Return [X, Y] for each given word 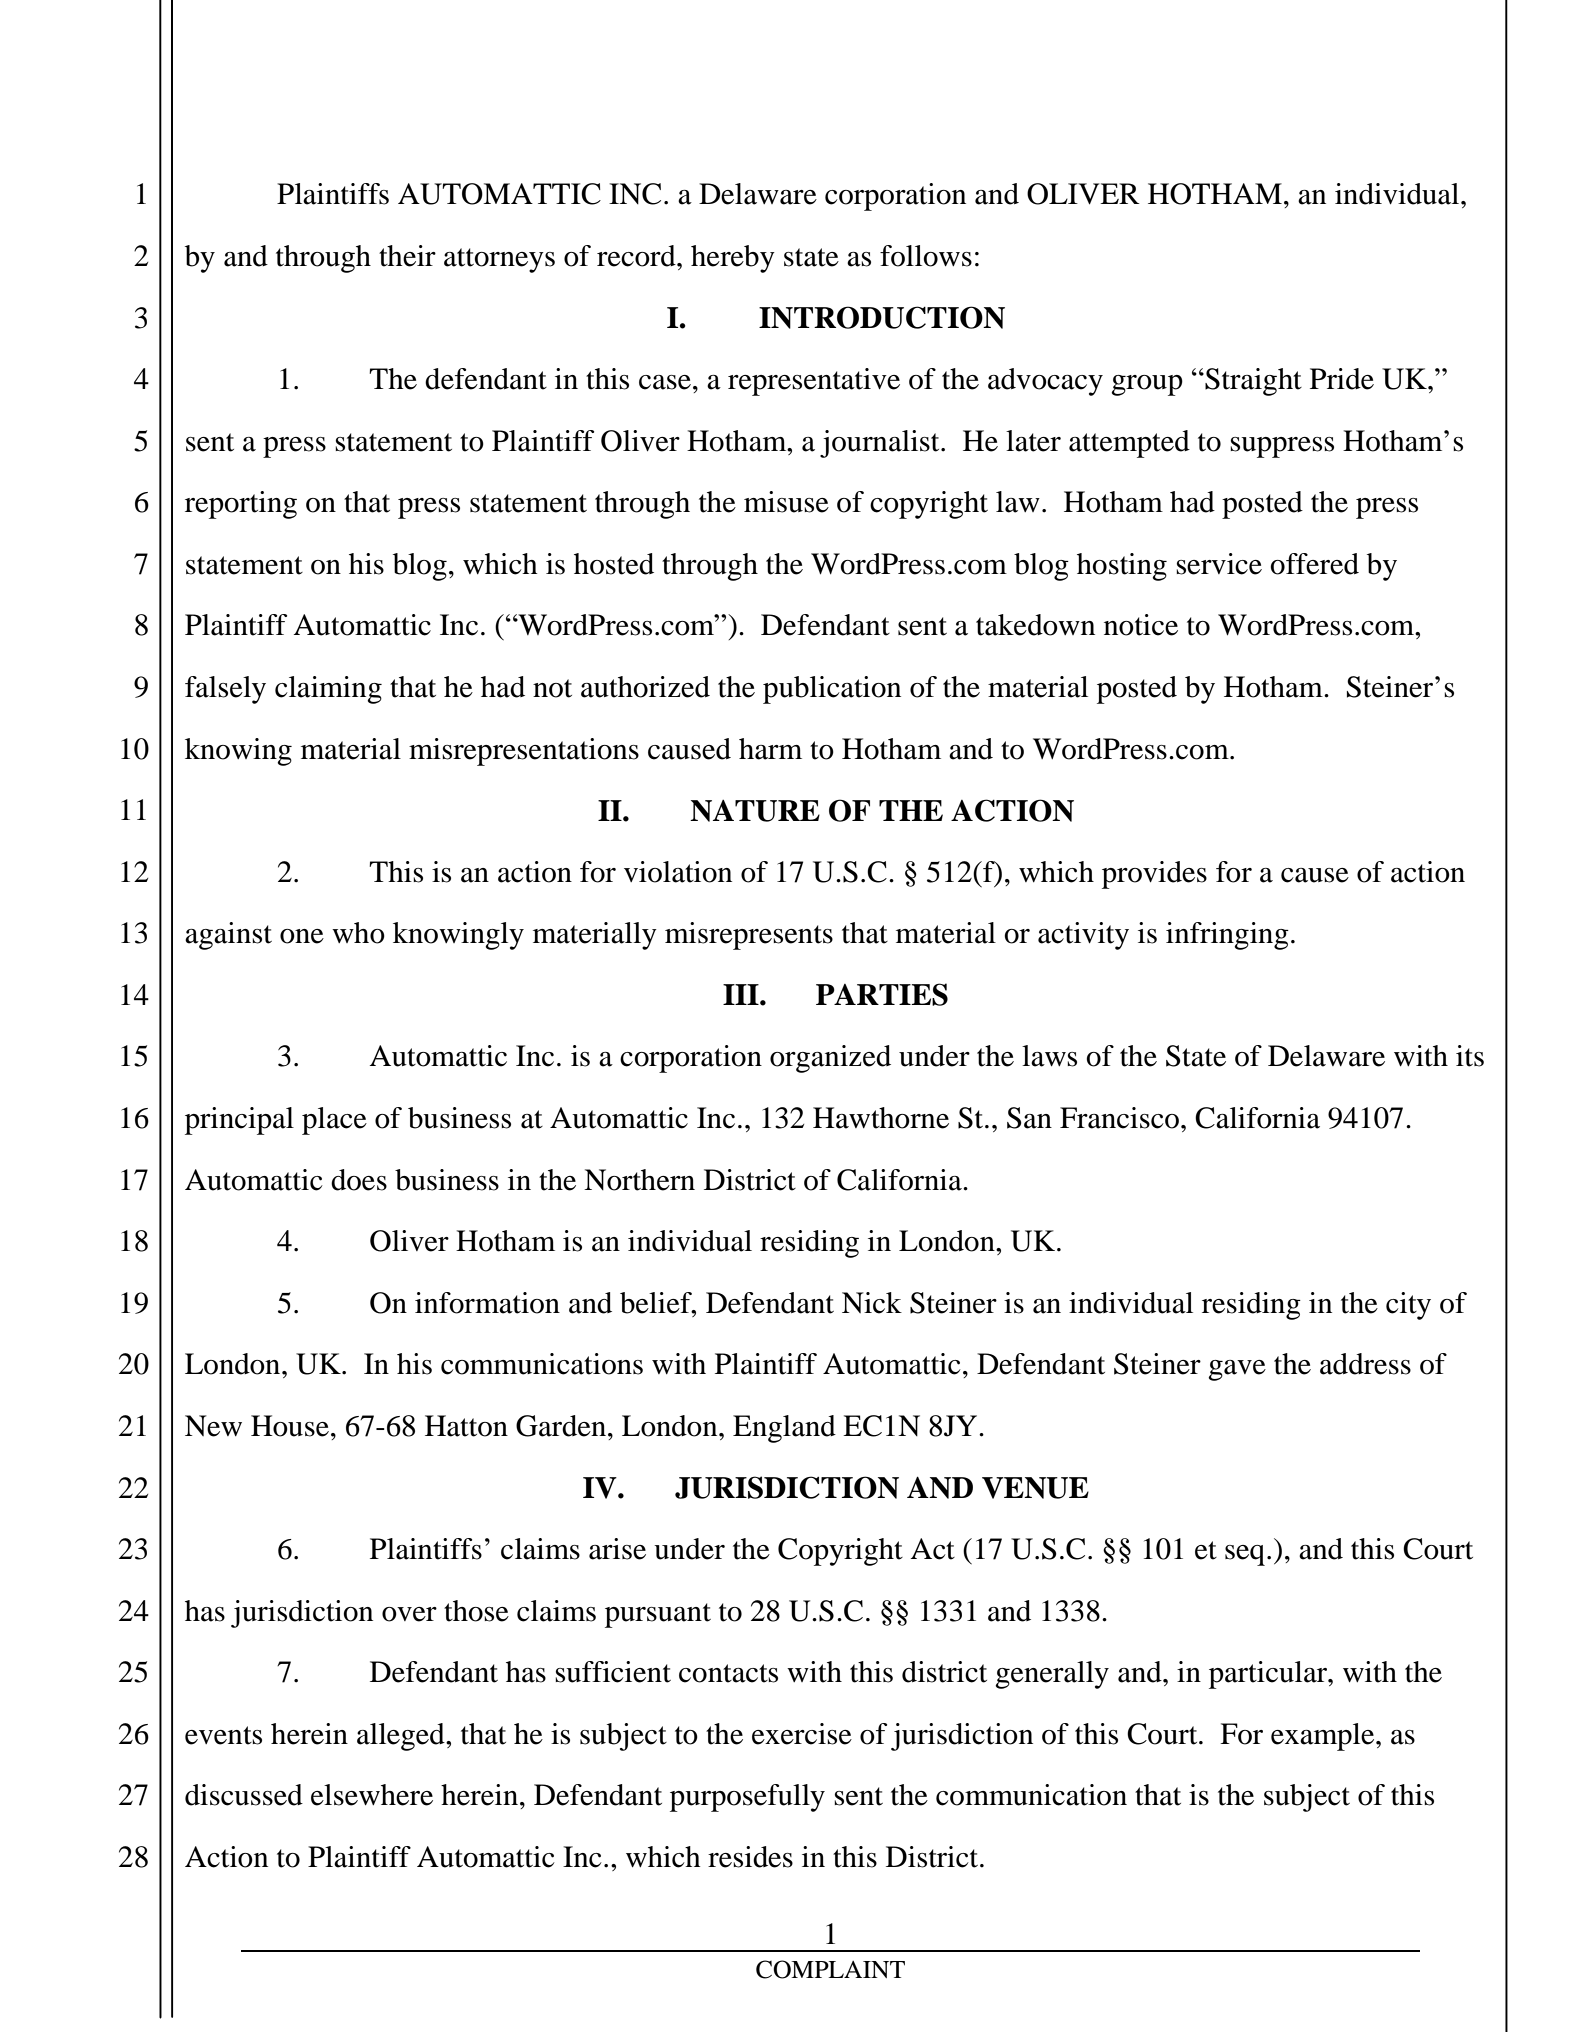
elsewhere [372, 1795]
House [290, 1426]
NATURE [755, 811]
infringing [1227, 936]
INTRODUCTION [882, 317]
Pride [1342, 379]
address [1365, 1364]
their [407, 256]
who [358, 933]
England [784, 1429]
